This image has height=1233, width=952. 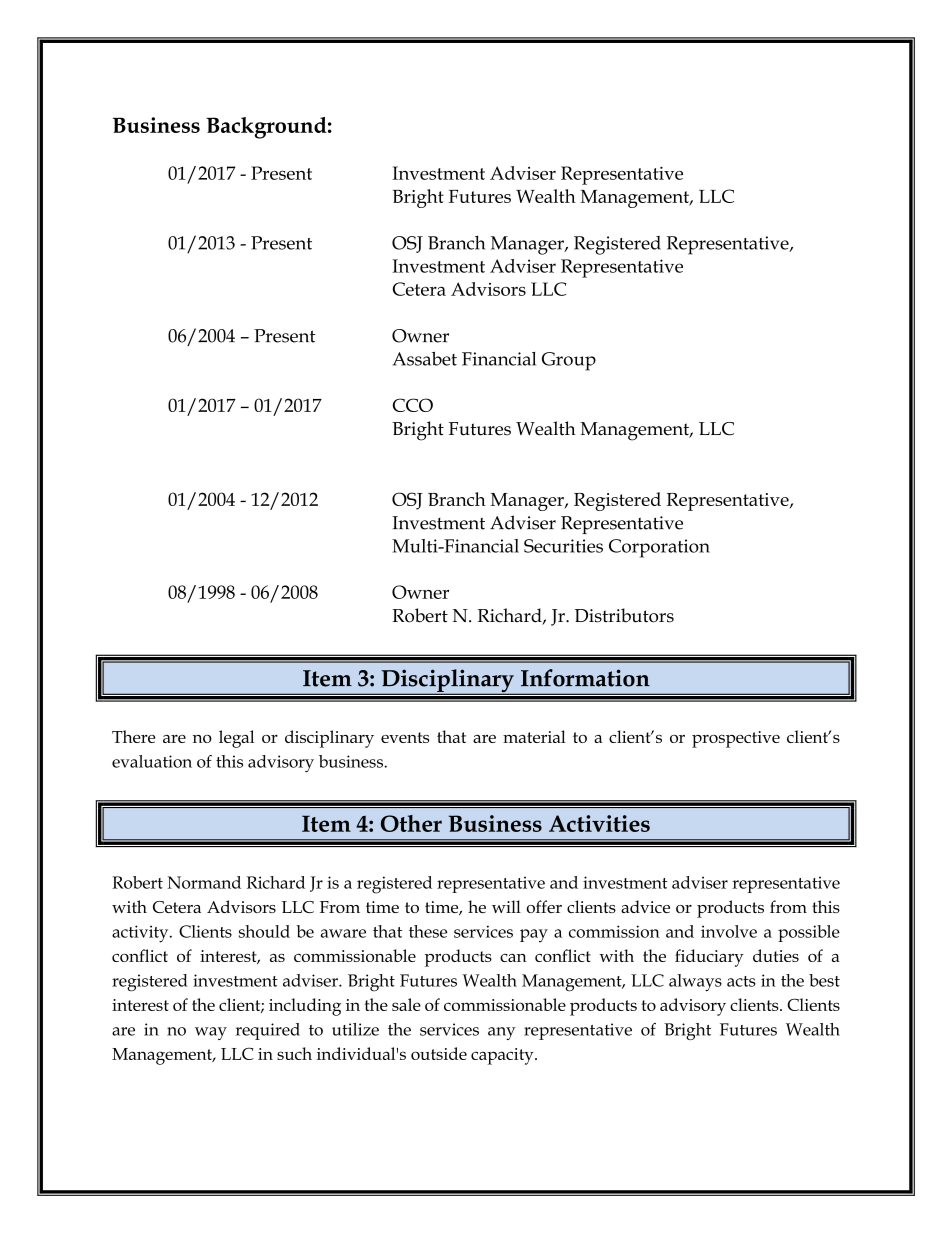 I want to click on Group, so click(x=569, y=361).
